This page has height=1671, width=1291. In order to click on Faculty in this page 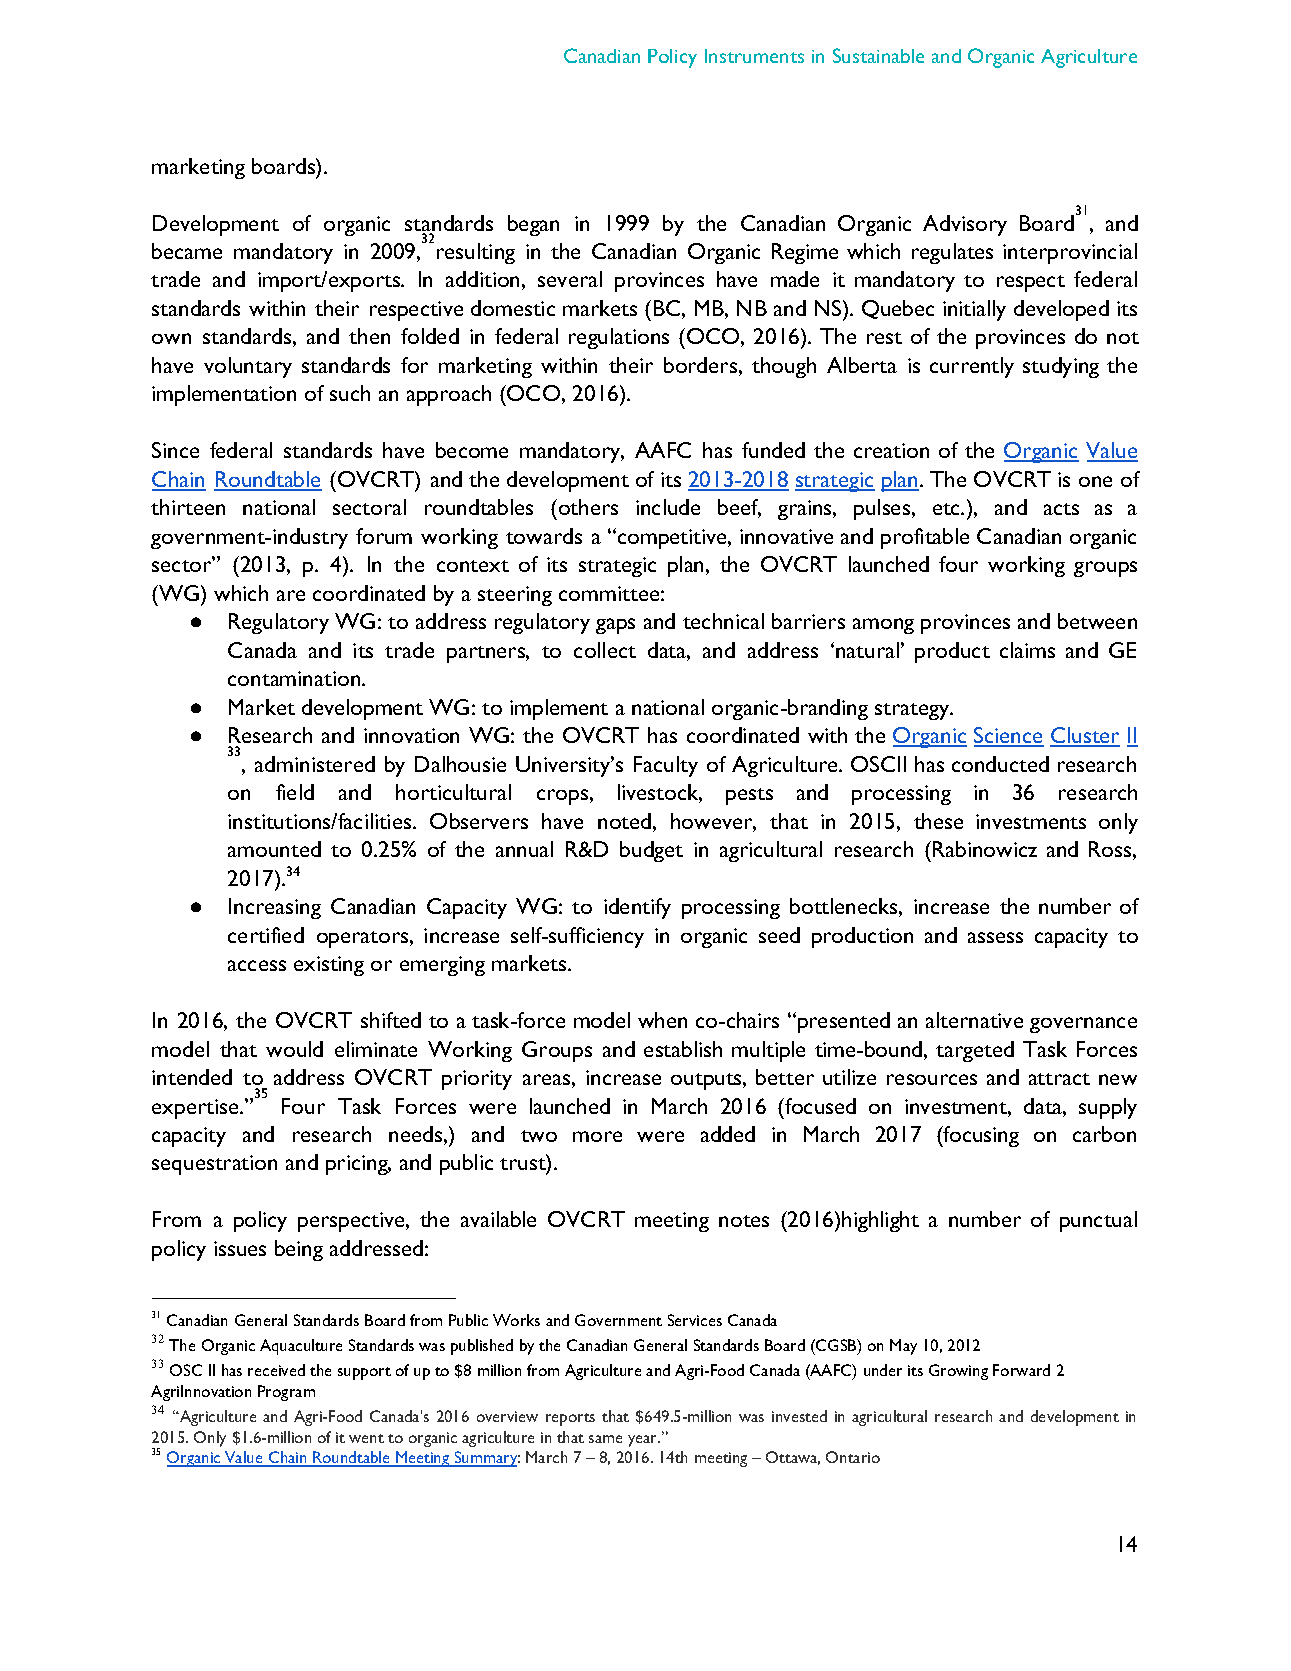, I will do `click(666, 766)`.
